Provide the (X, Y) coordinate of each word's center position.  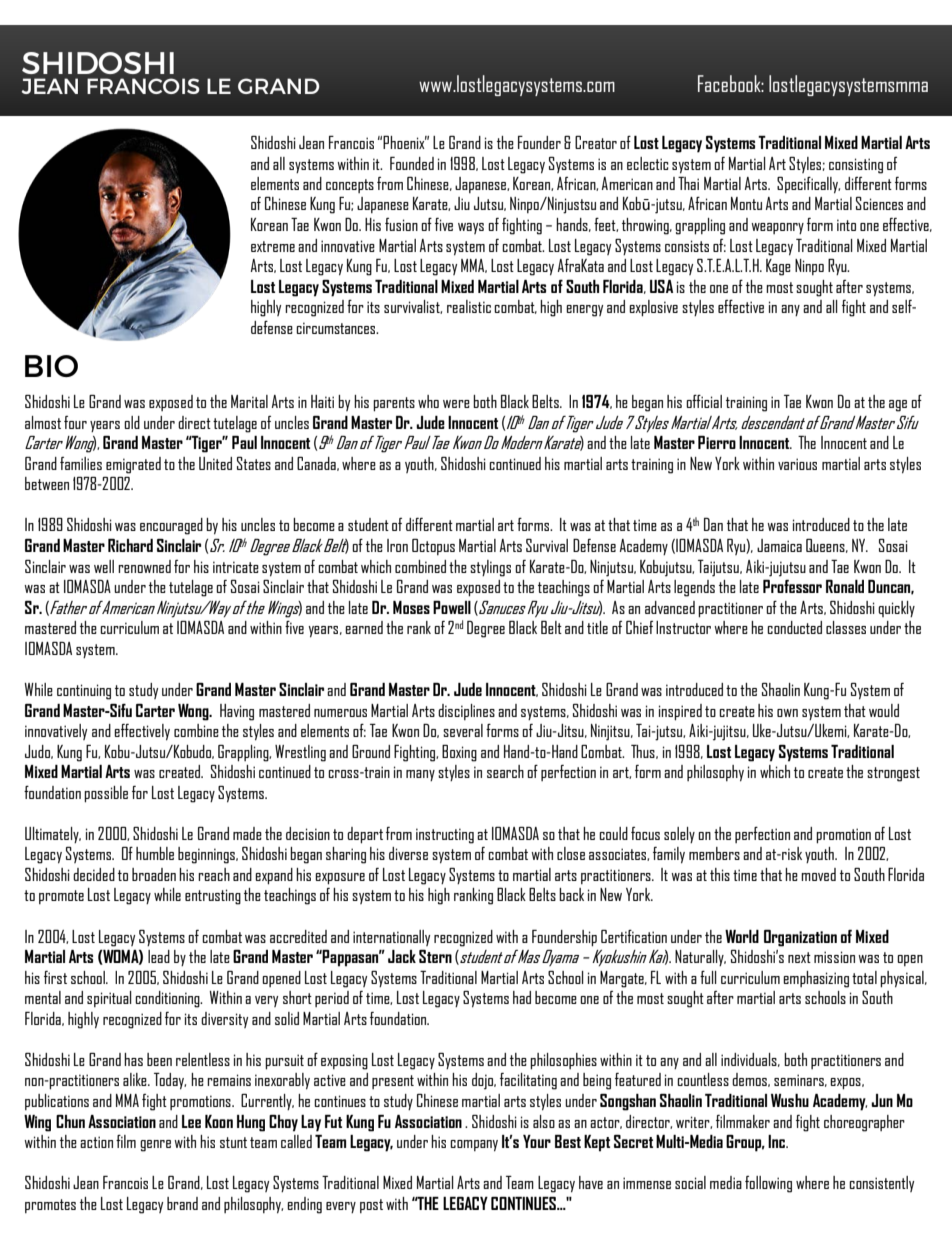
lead (159, 956)
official (704, 401)
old (132, 422)
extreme (273, 246)
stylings (490, 568)
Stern (435, 956)
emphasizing (816, 979)
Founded (412, 163)
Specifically (808, 185)
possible (106, 794)
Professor (792, 586)
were (456, 404)
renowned (144, 566)
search (505, 771)
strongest (893, 774)
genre (155, 1146)
